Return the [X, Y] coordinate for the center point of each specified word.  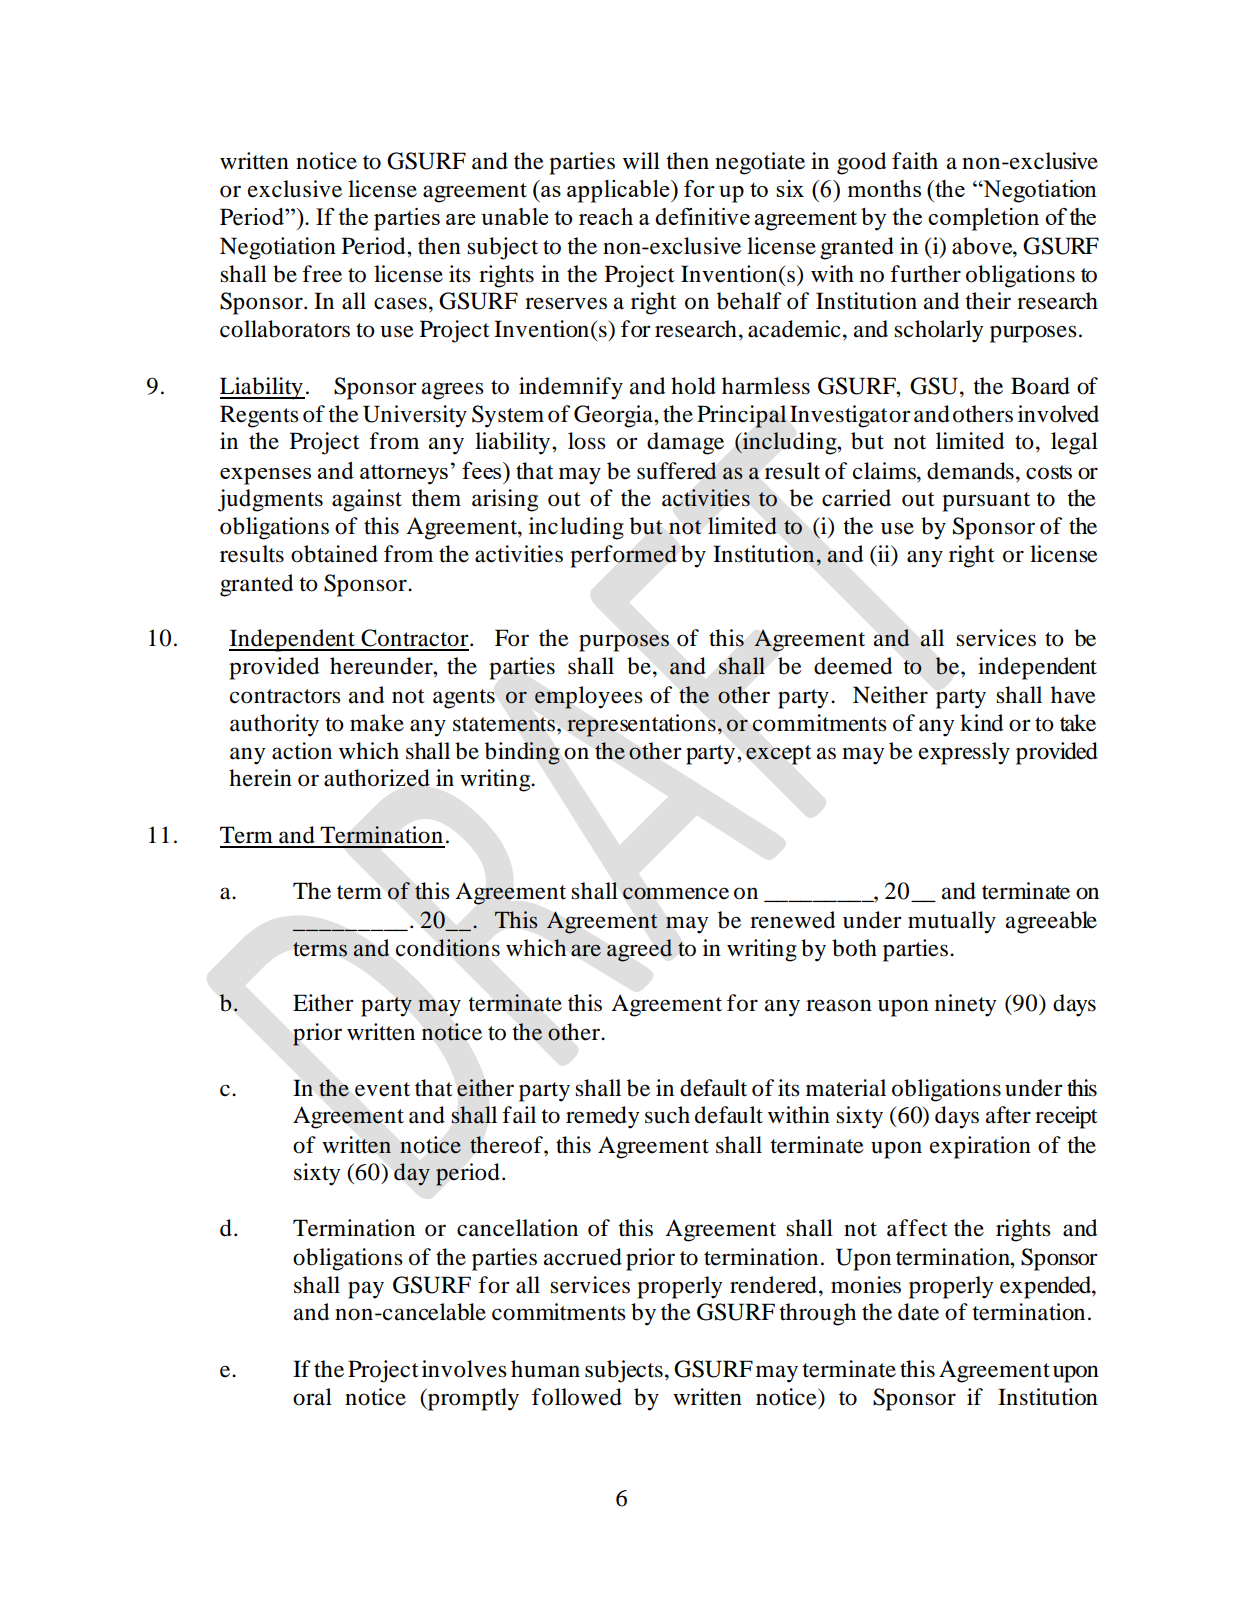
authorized [377, 778]
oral [312, 1397]
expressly [964, 753]
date [918, 1312]
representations [641, 725]
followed [577, 1397]
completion [983, 219]
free [322, 274]
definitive [702, 216]
